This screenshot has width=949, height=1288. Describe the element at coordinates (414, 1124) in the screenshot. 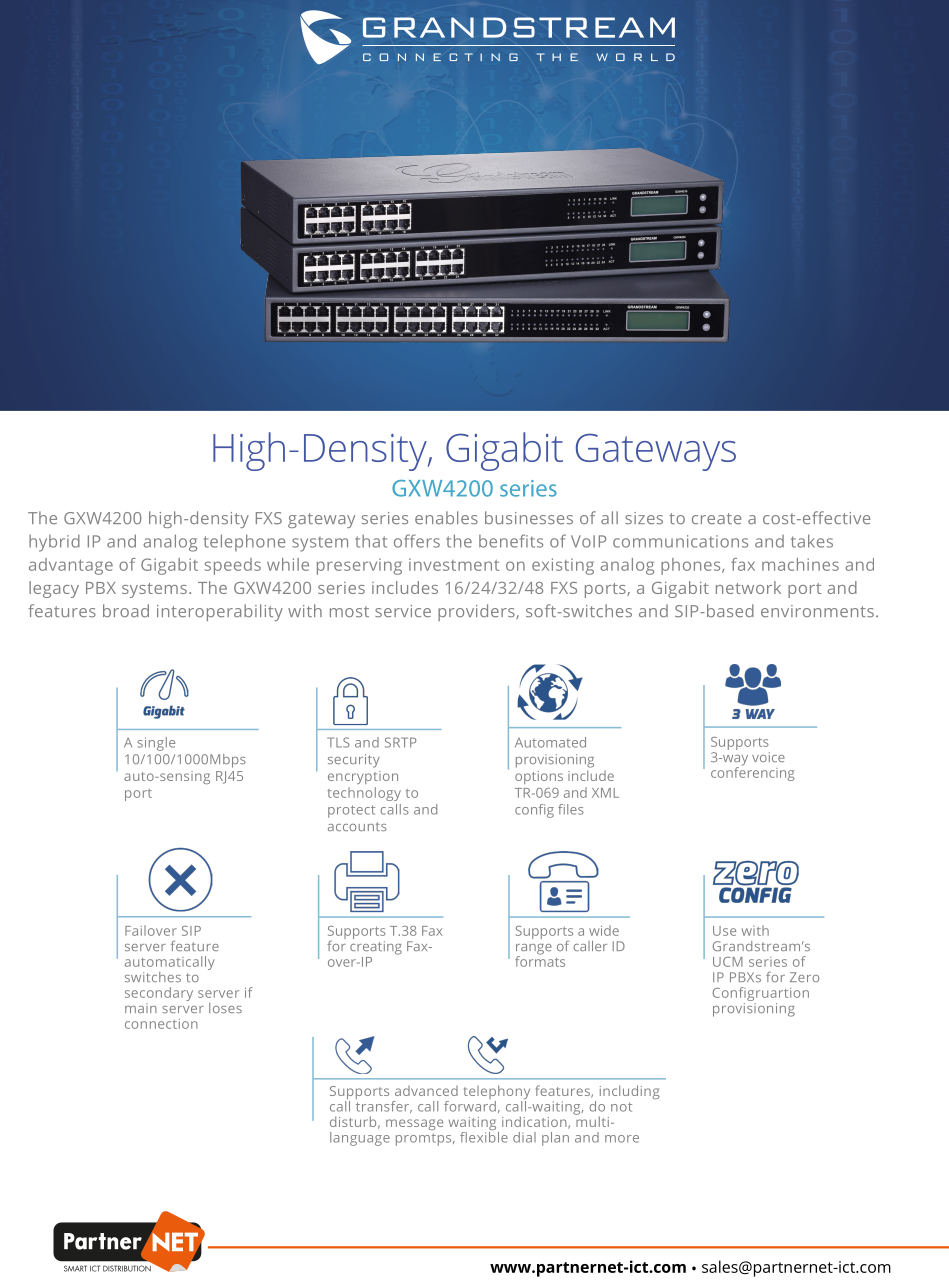

I see `message` at that location.
